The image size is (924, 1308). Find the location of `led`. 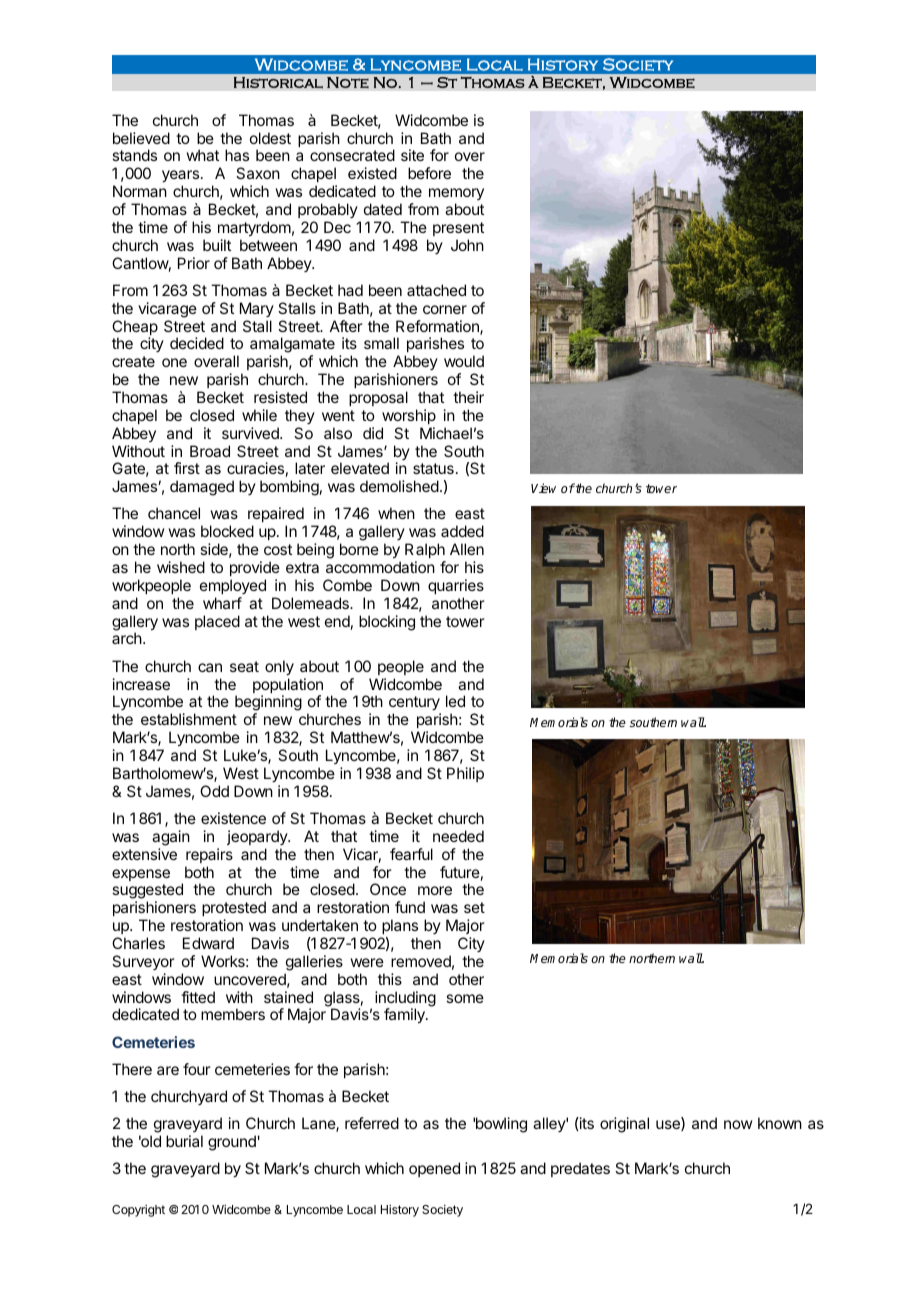

led is located at coordinates (455, 701).
